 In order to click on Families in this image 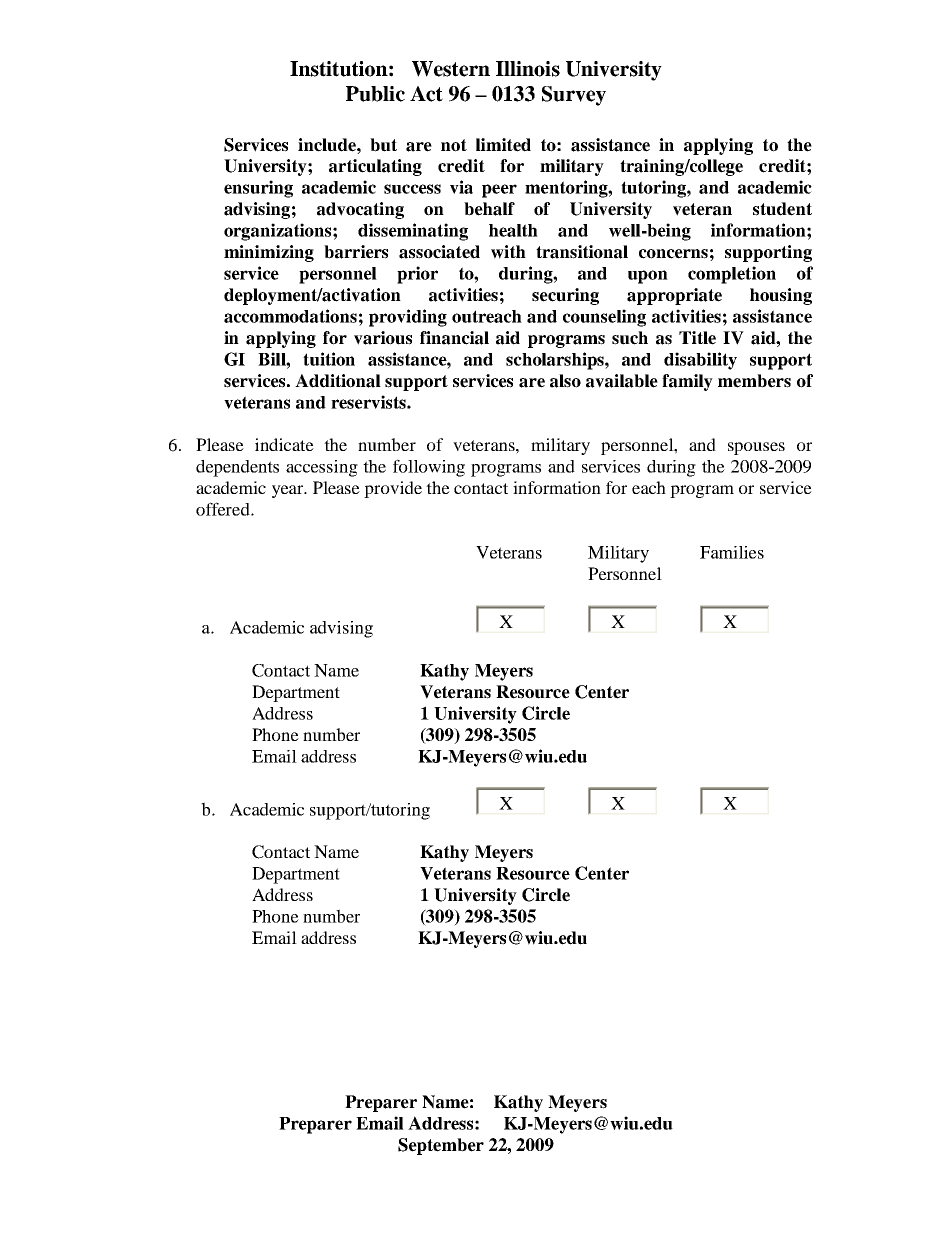, I will do `click(732, 552)`.
